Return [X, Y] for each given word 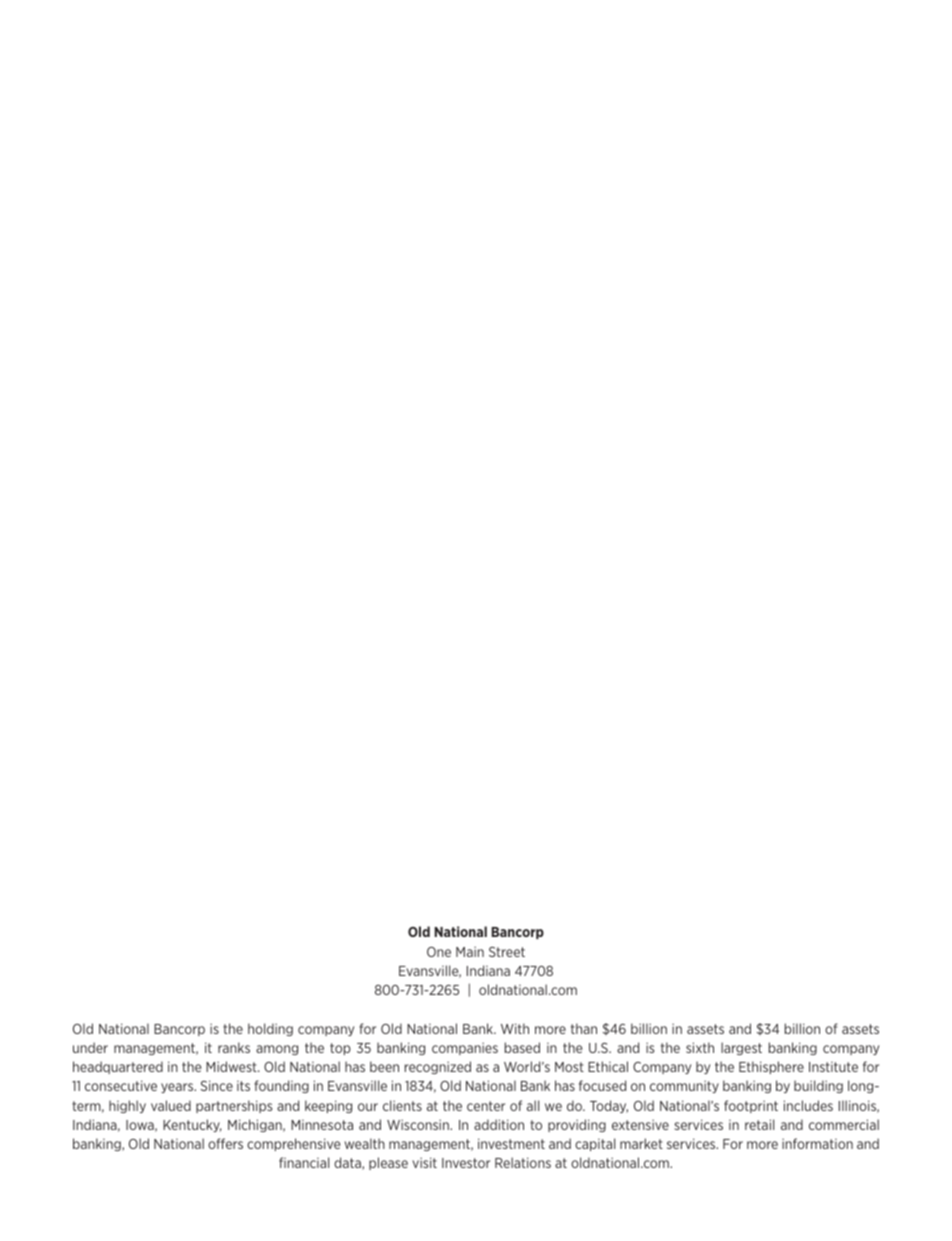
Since [217, 1085]
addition [499, 1124]
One [439, 952]
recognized [438, 1067]
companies [465, 1048]
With [515, 1028]
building [818, 1086]
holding [270, 1029]
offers [225, 1143]
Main [470, 951]
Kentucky [192, 1125]
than [584, 1028]
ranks [234, 1047]
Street [507, 952]
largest [741, 1048]
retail [759, 1124]
